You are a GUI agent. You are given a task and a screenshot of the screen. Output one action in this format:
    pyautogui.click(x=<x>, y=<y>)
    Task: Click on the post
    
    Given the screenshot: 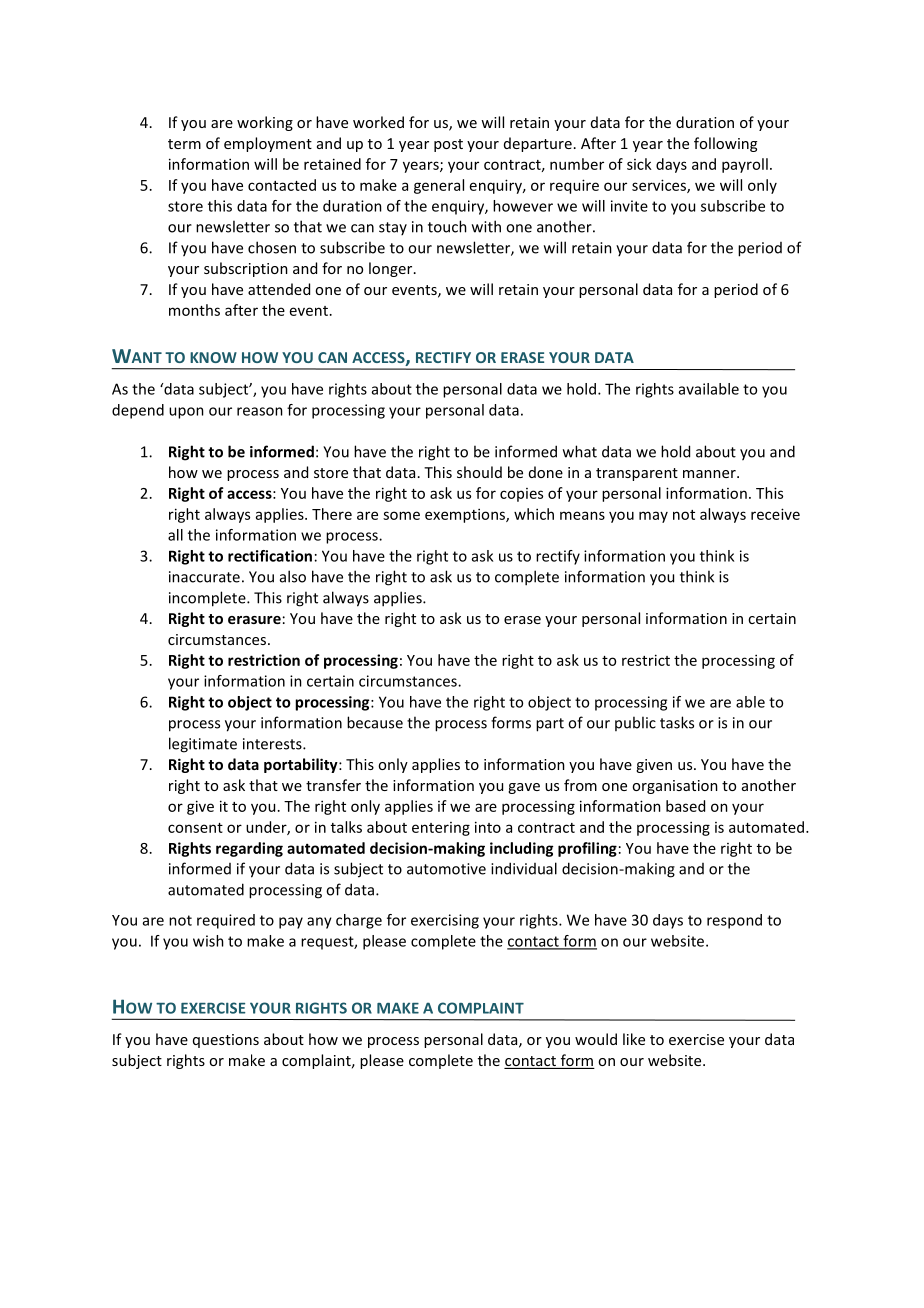 What is the action you would take?
    pyautogui.click(x=448, y=145)
